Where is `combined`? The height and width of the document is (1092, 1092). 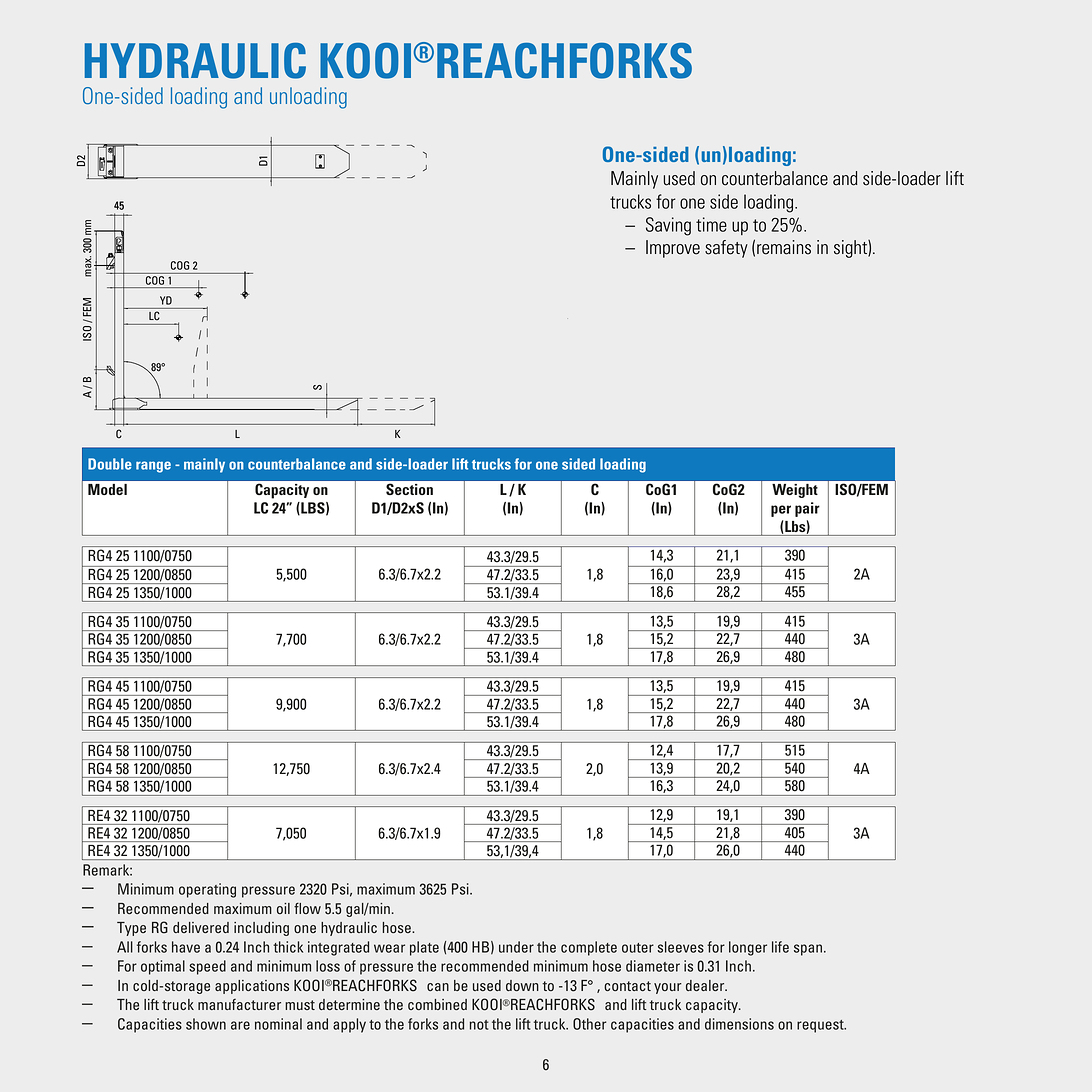 combined is located at coordinates (437, 1004).
